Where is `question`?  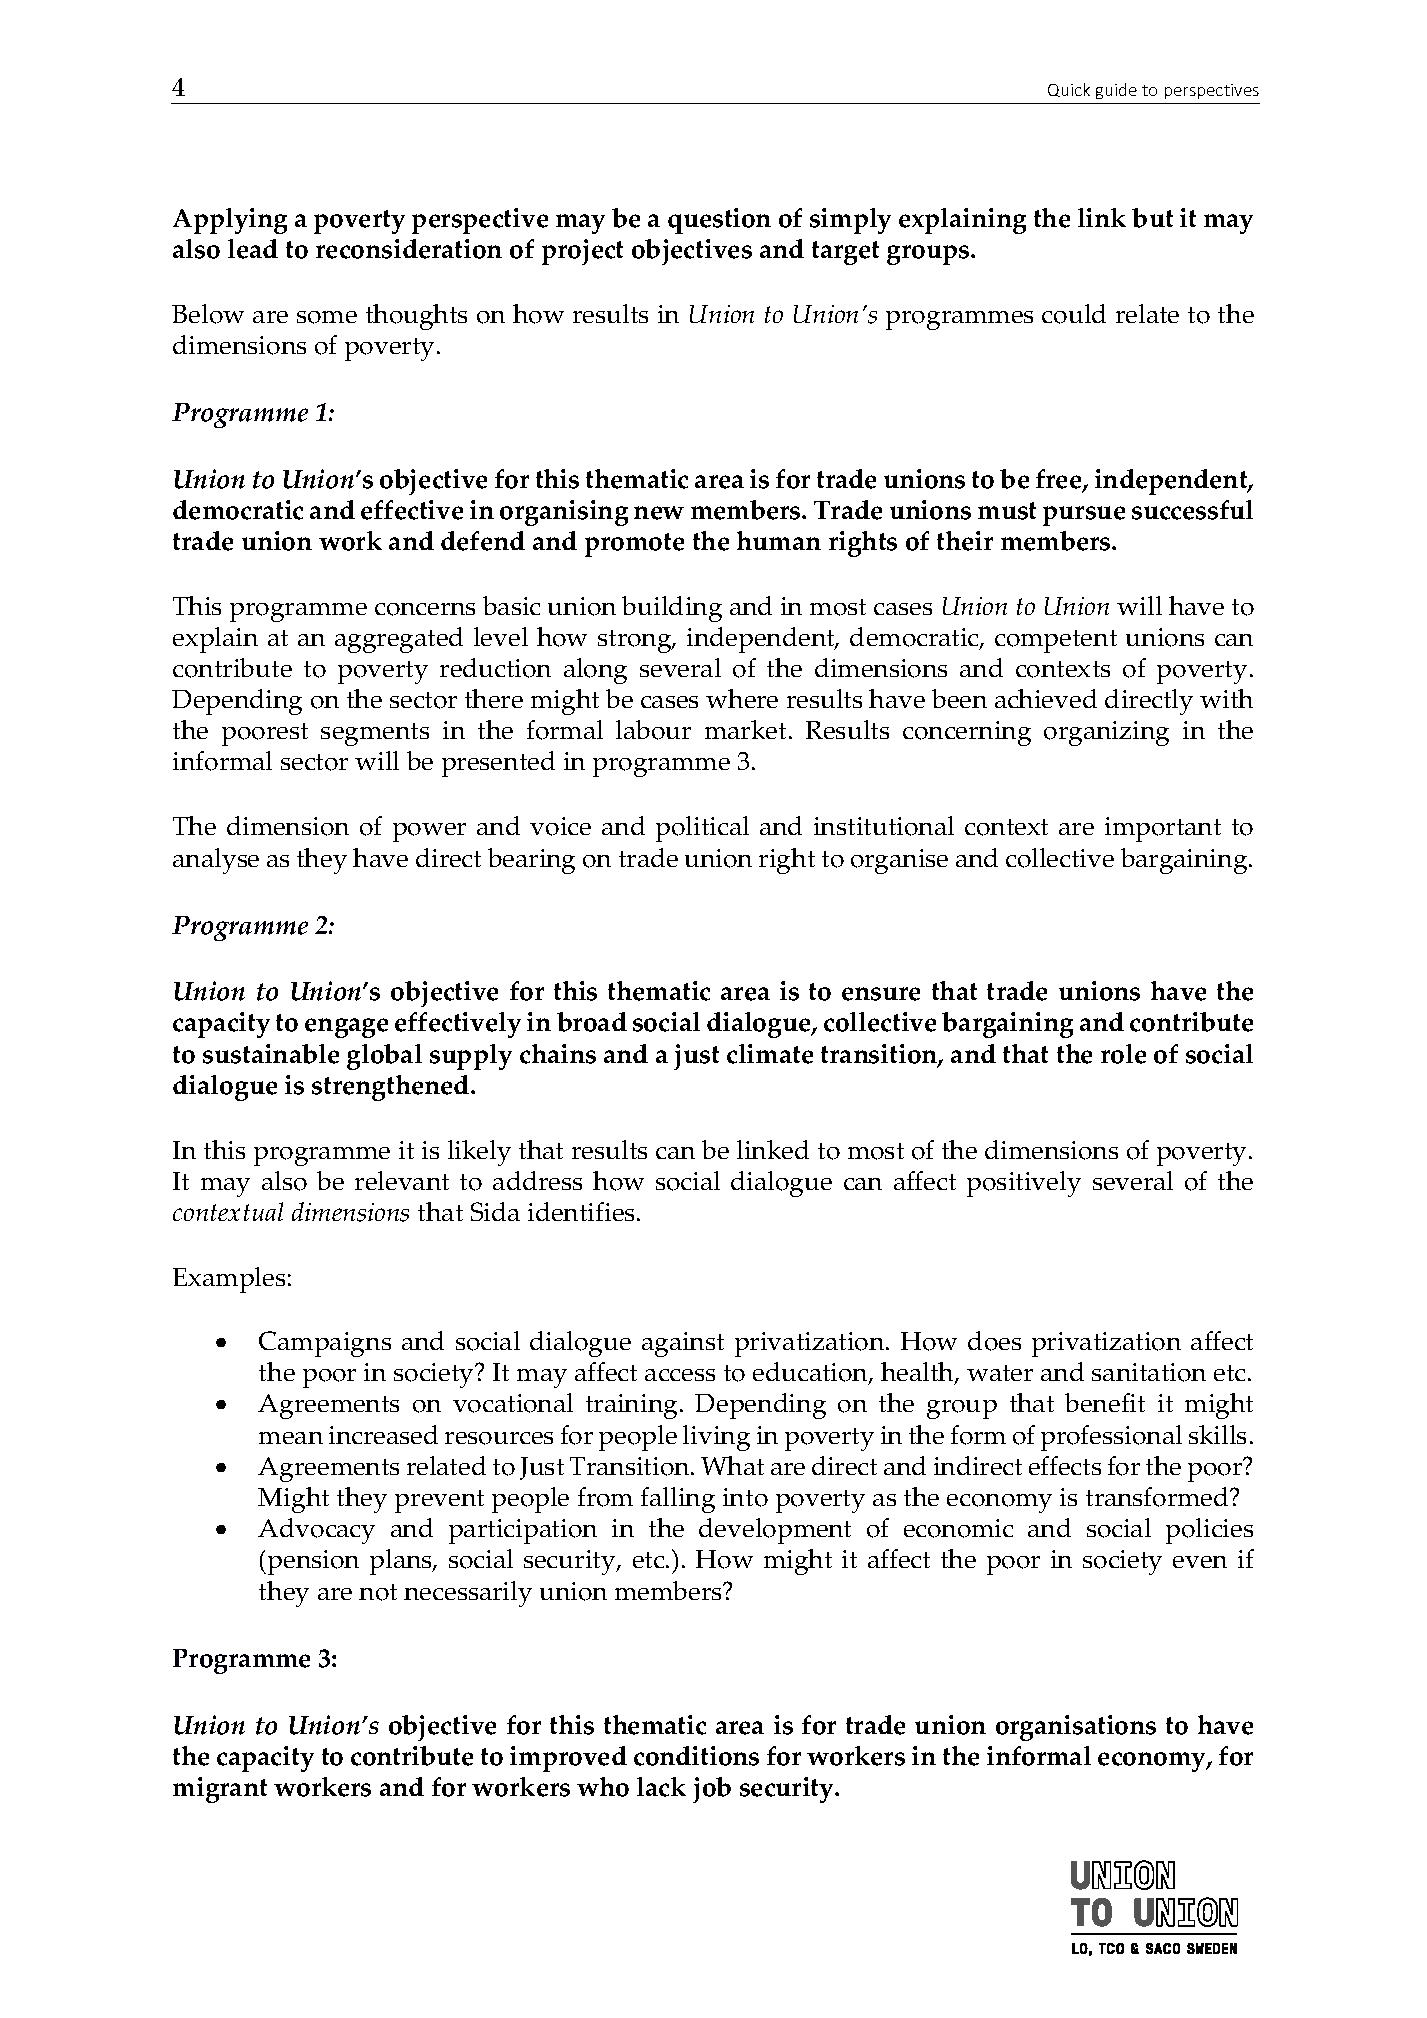
question is located at coordinates (719, 221).
